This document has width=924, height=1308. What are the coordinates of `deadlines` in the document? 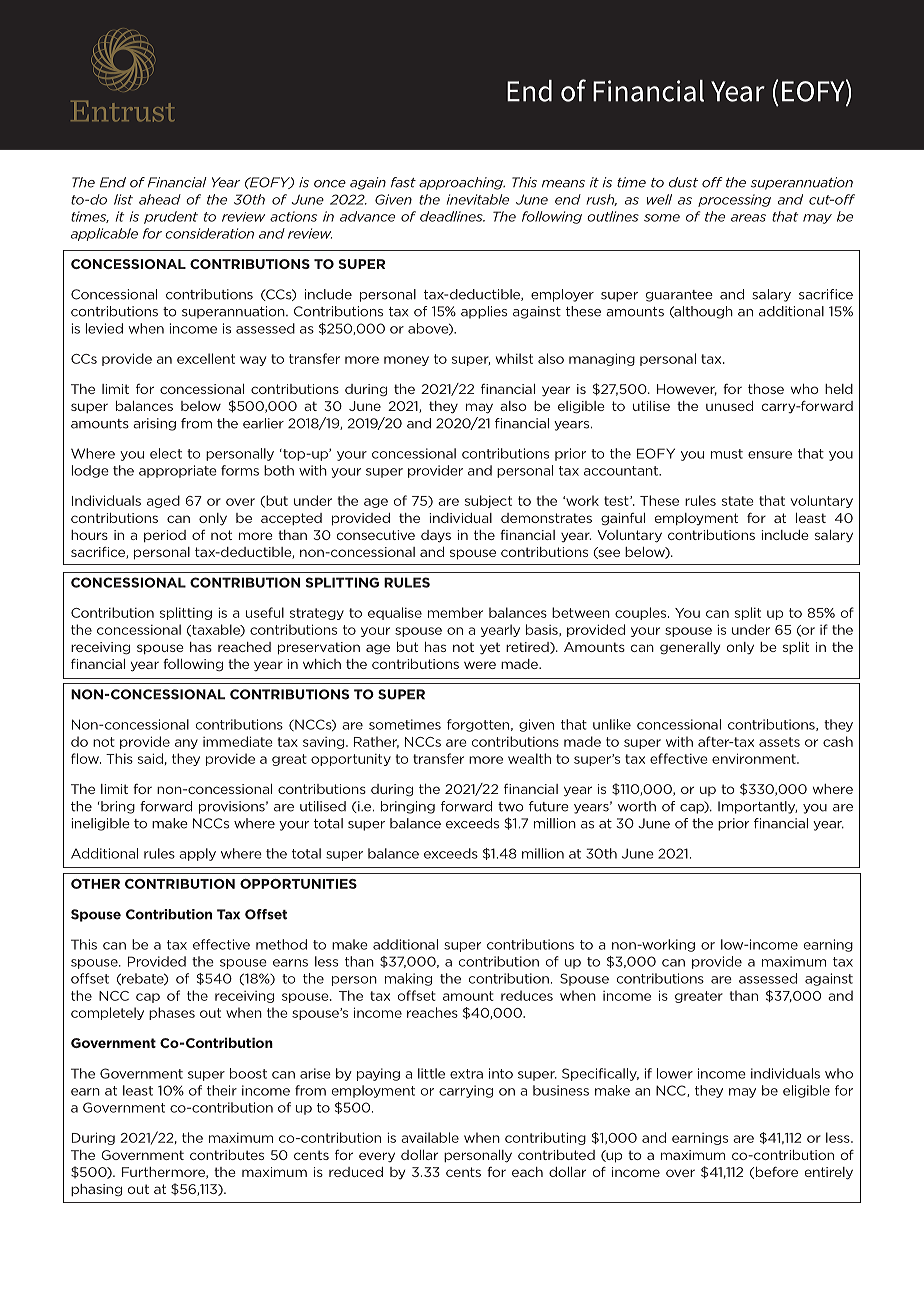 It's located at (452, 216).
